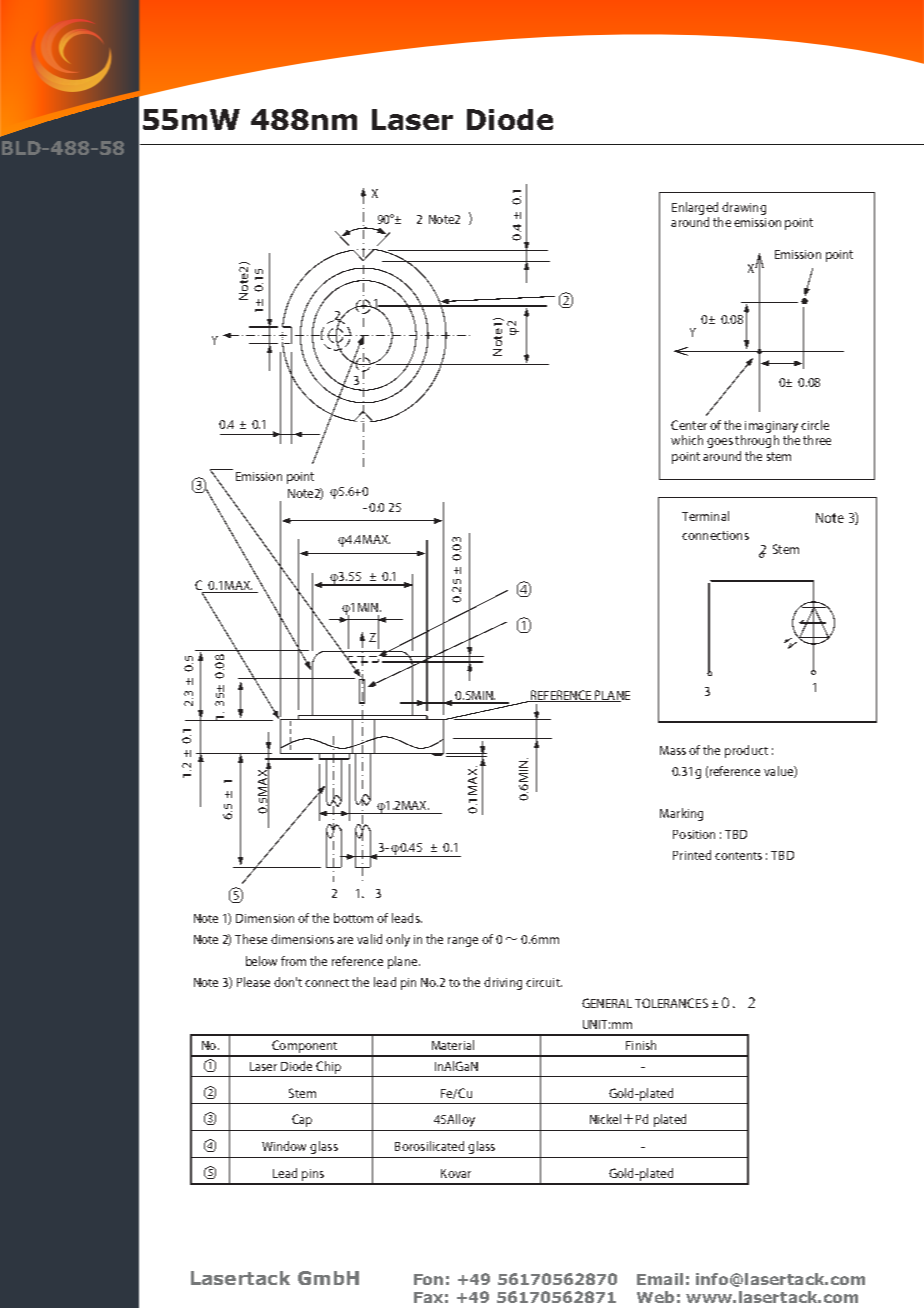 This image has width=924, height=1308. Describe the element at coordinates (671, 1003) in the image. I see `TOLERANCES` at that location.
